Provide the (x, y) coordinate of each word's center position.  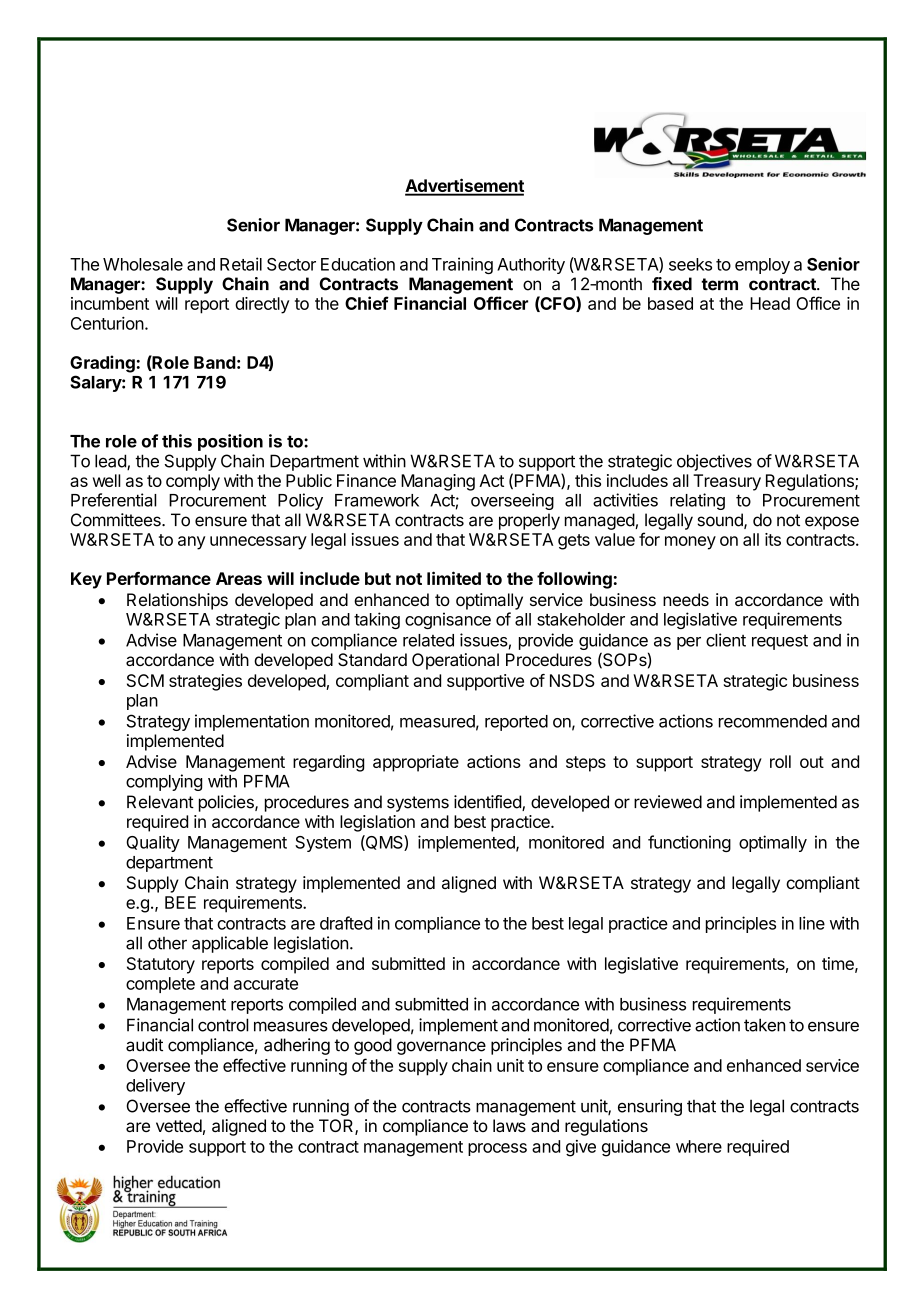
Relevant (160, 802)
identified (488, 803)
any (191, 543)
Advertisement (464, 186)
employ (762, 266)
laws (509, 1125)
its (773, 539)
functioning (689, 843)
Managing (438, 482)
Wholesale (143, 264)
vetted (179, 1125)
